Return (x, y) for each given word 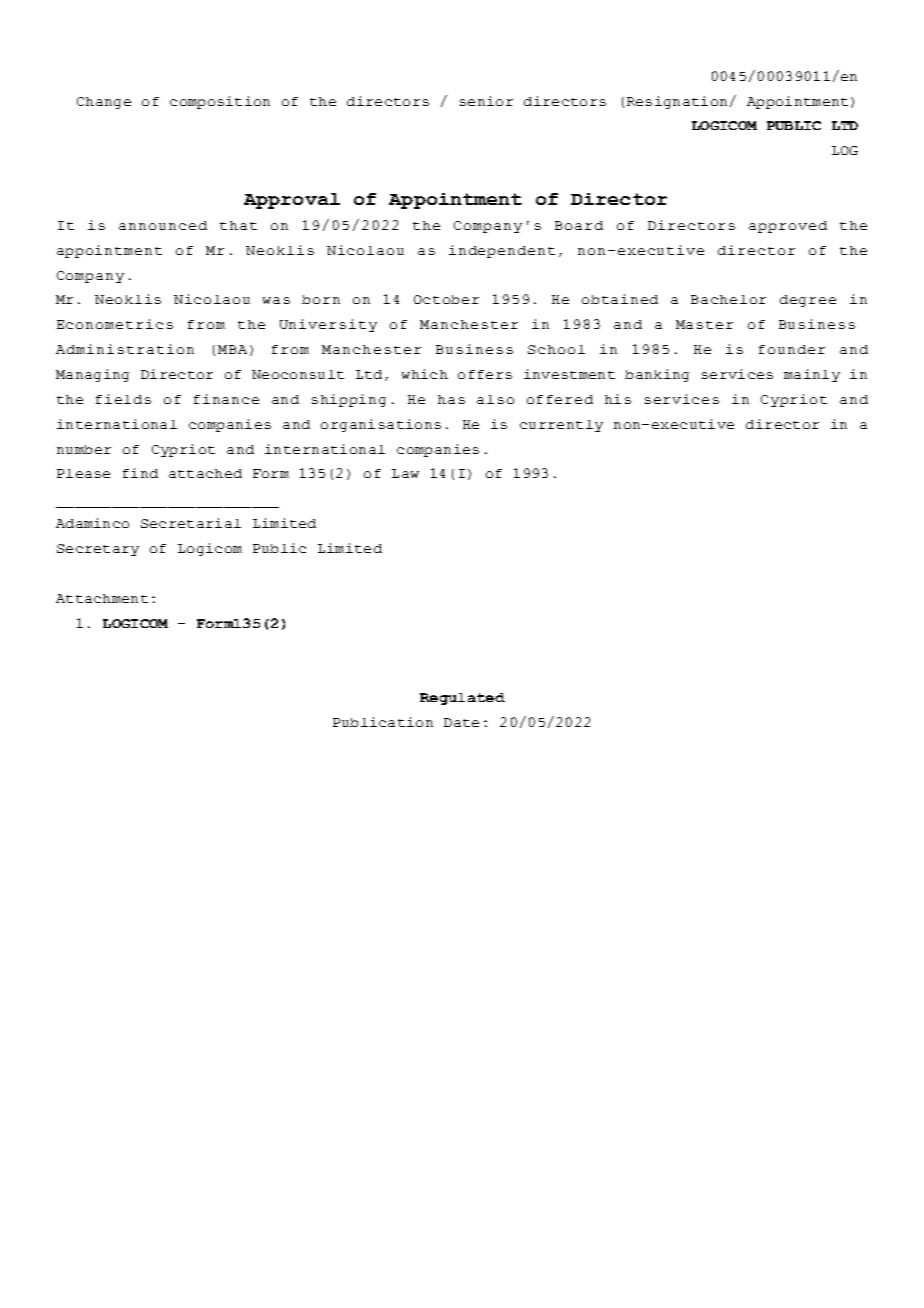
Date (461, 722)
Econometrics (115, 324)
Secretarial (191, 523)
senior (486, 101)
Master (704, 324)
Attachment (102, 598)
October (446, 299)
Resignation (677, 102)
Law (405, 473)
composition (220, 102)
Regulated (462, 699)
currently (561, 426)
